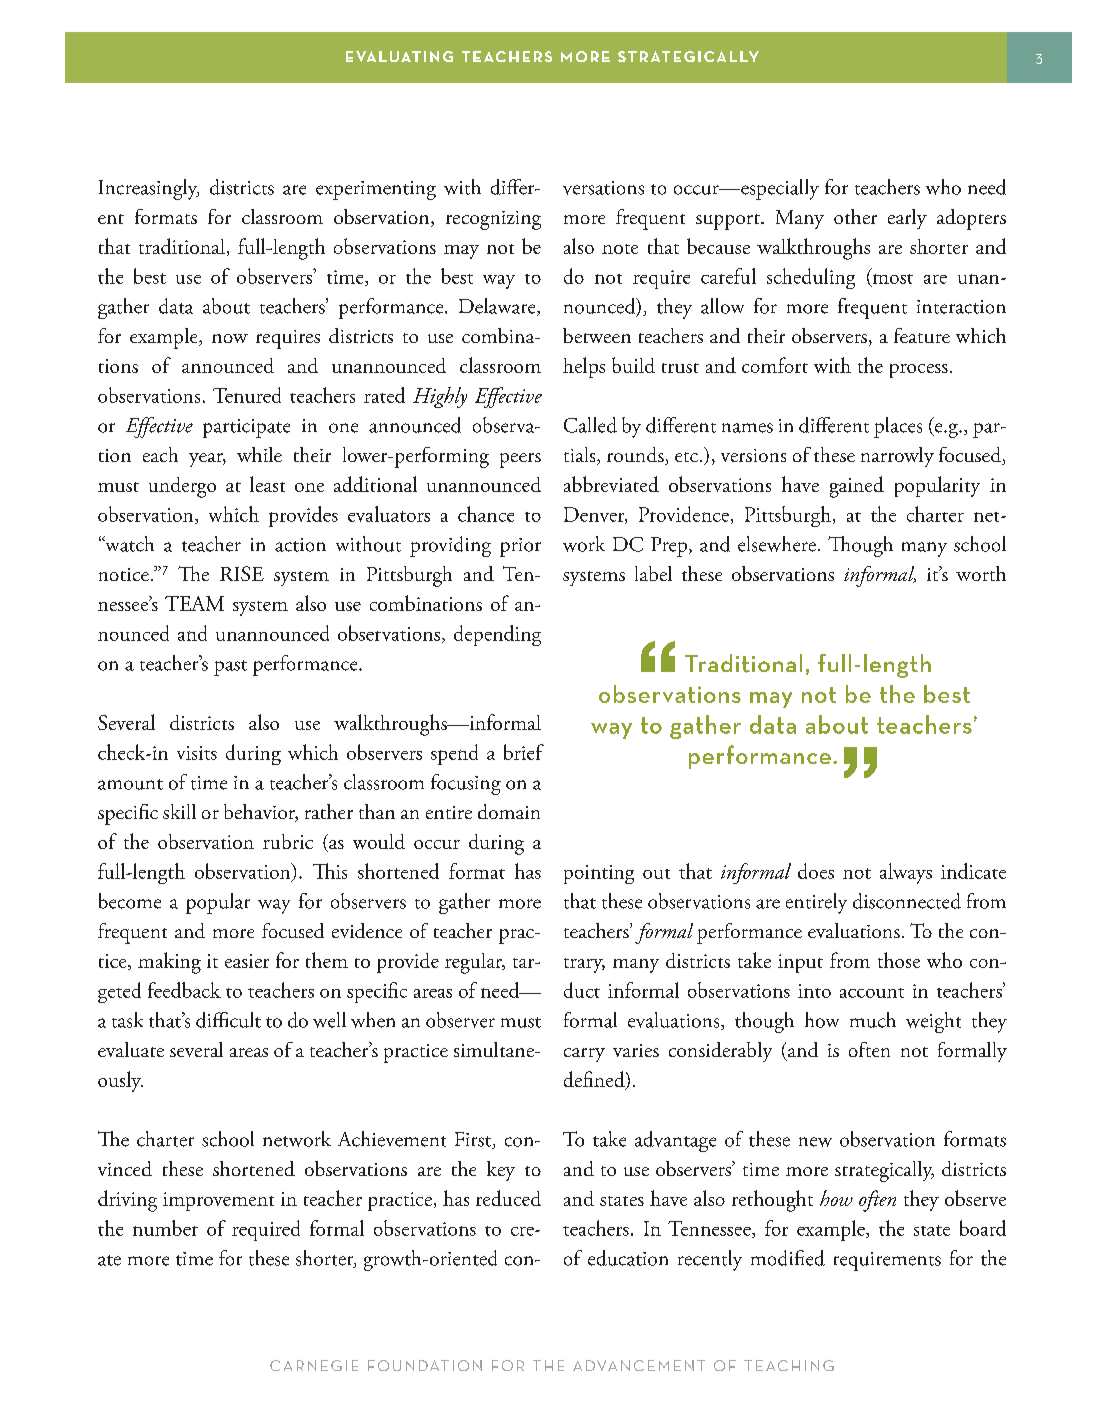 The height and width of the document is (1428, 1104). I want to click on improvement, so click(218, 1201).
